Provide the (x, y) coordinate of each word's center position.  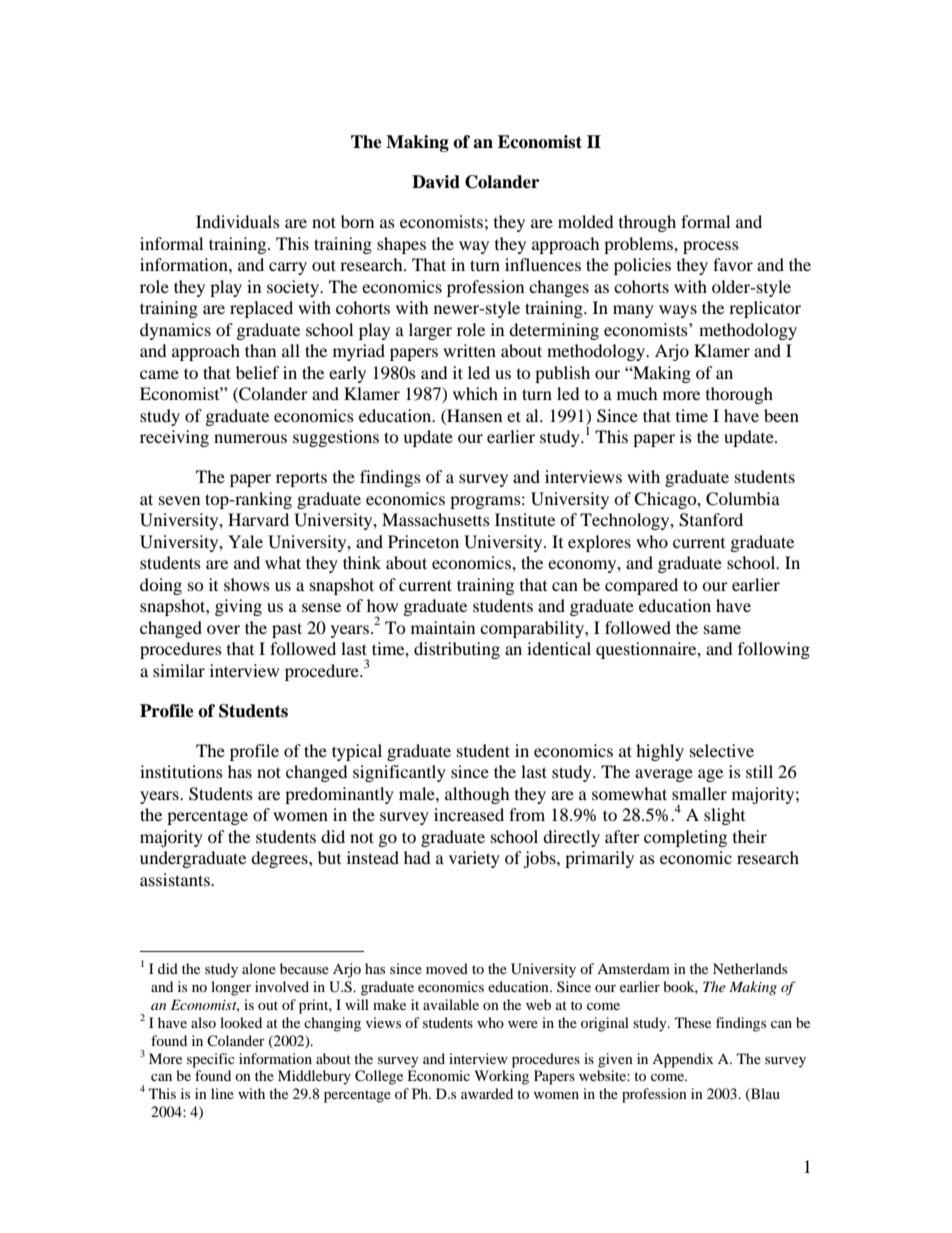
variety (474, 859)
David (436, 182)
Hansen (473, 415)
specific (211, 1060)
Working (501, 1077)
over (223, 629)
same (722, 629)
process (711, 247)
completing (685, 838)
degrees (280, 859)
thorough (739, 395)
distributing (457, 650)
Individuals (238, 221)
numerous (250, 438)
